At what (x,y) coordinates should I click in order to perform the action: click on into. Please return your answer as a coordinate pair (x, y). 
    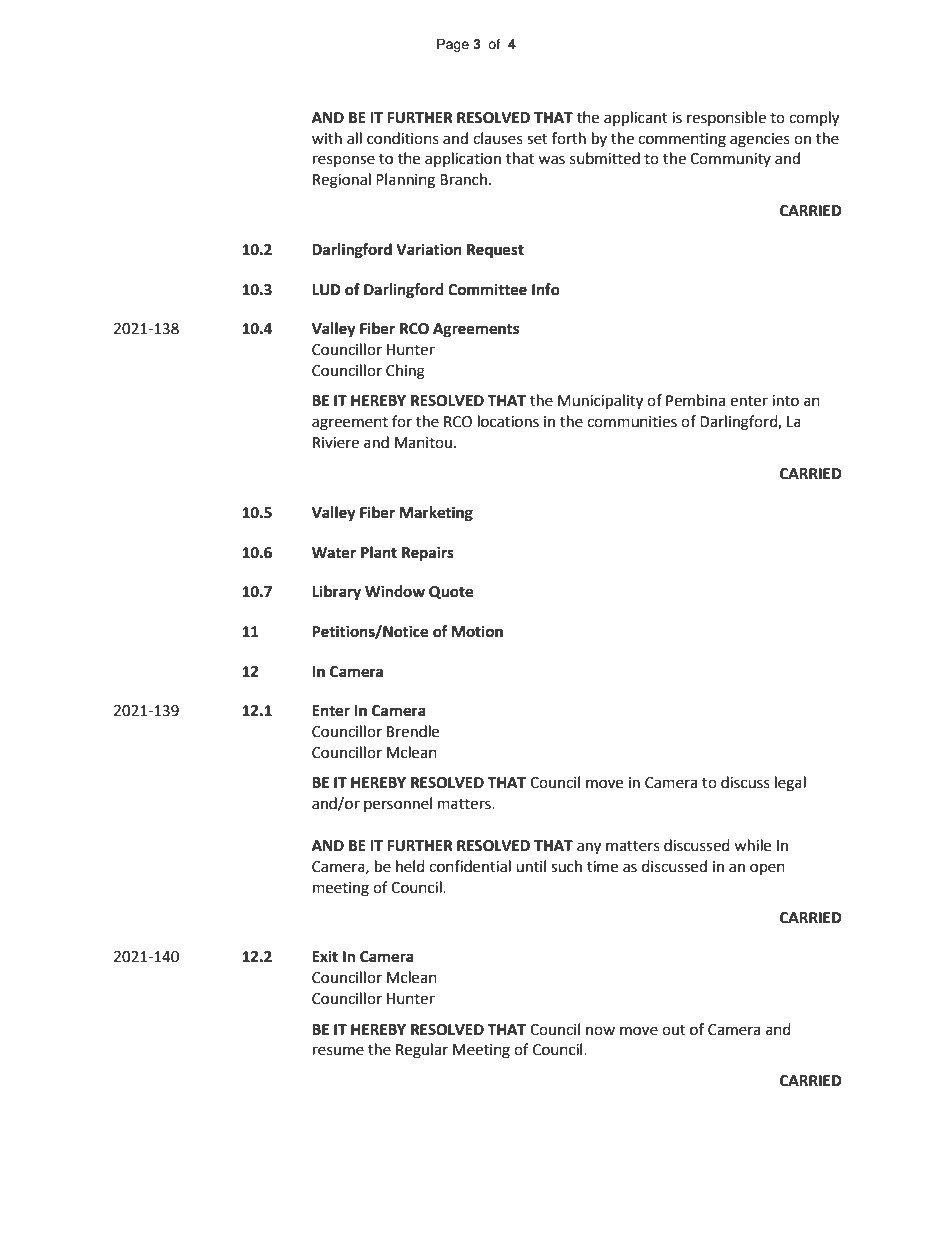
    Looking at the image, I should click on (785, 401).
